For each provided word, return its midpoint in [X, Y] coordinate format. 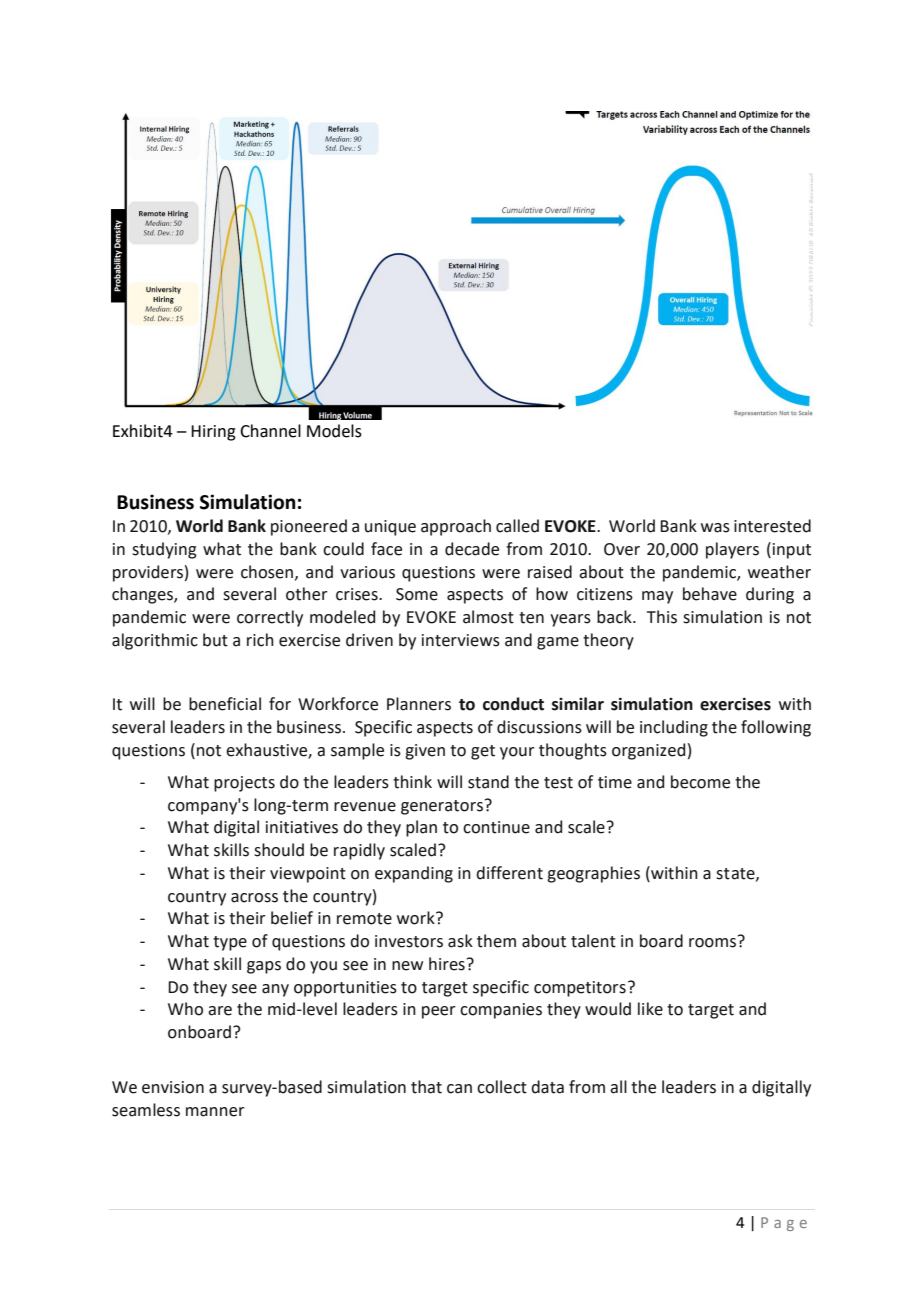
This [662, 617]
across [254, 898]
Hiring [213, 433]
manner [215, 1112]
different [509, 873]
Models [334, 431]
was [715, 528]
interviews [461, 640]
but [215, 640]
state [736, 874]
